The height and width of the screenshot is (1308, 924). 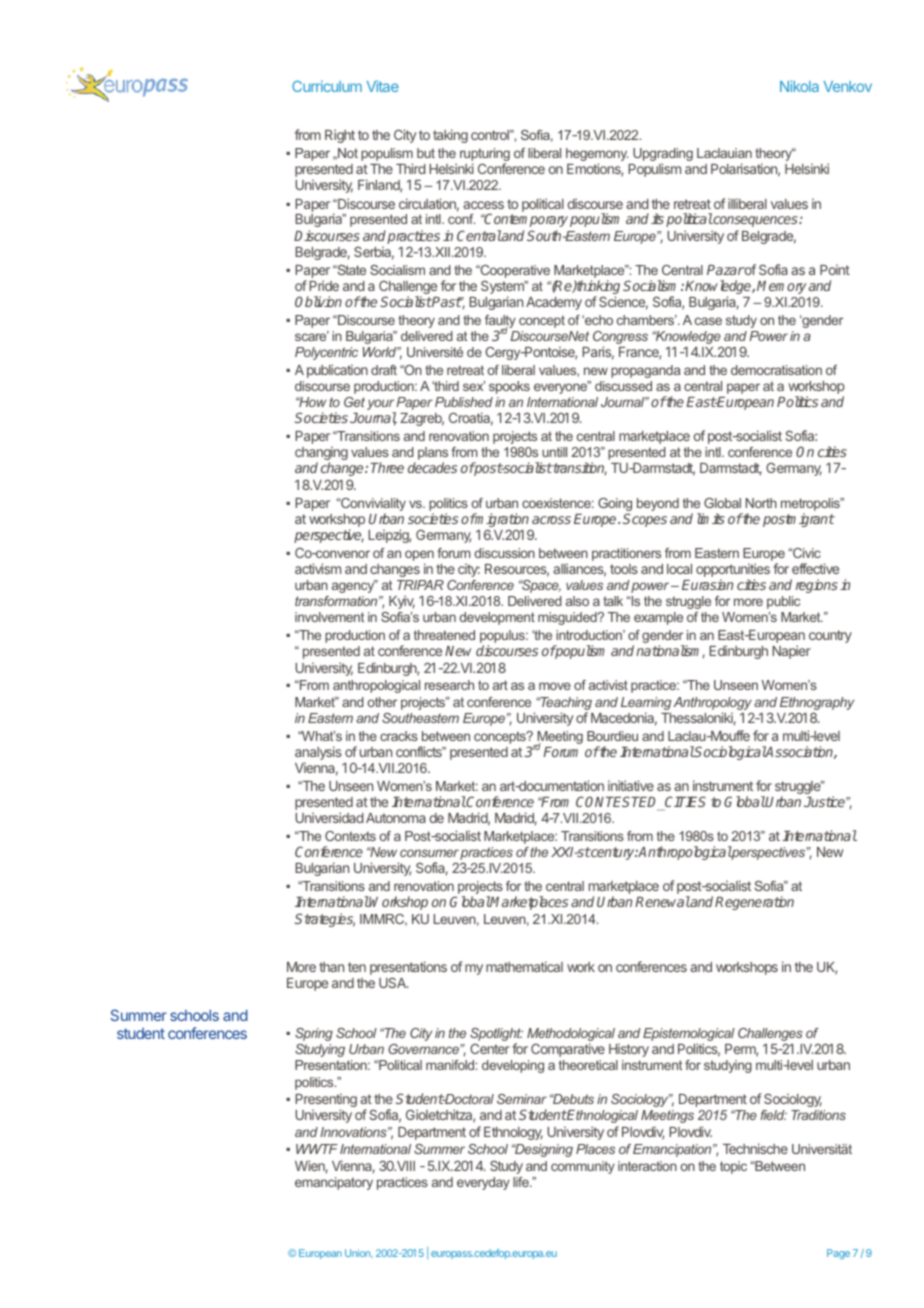 What do you see at coordinates (387, 467) in the screenshot?
I see `Three` at bounding box center [387, 467].
